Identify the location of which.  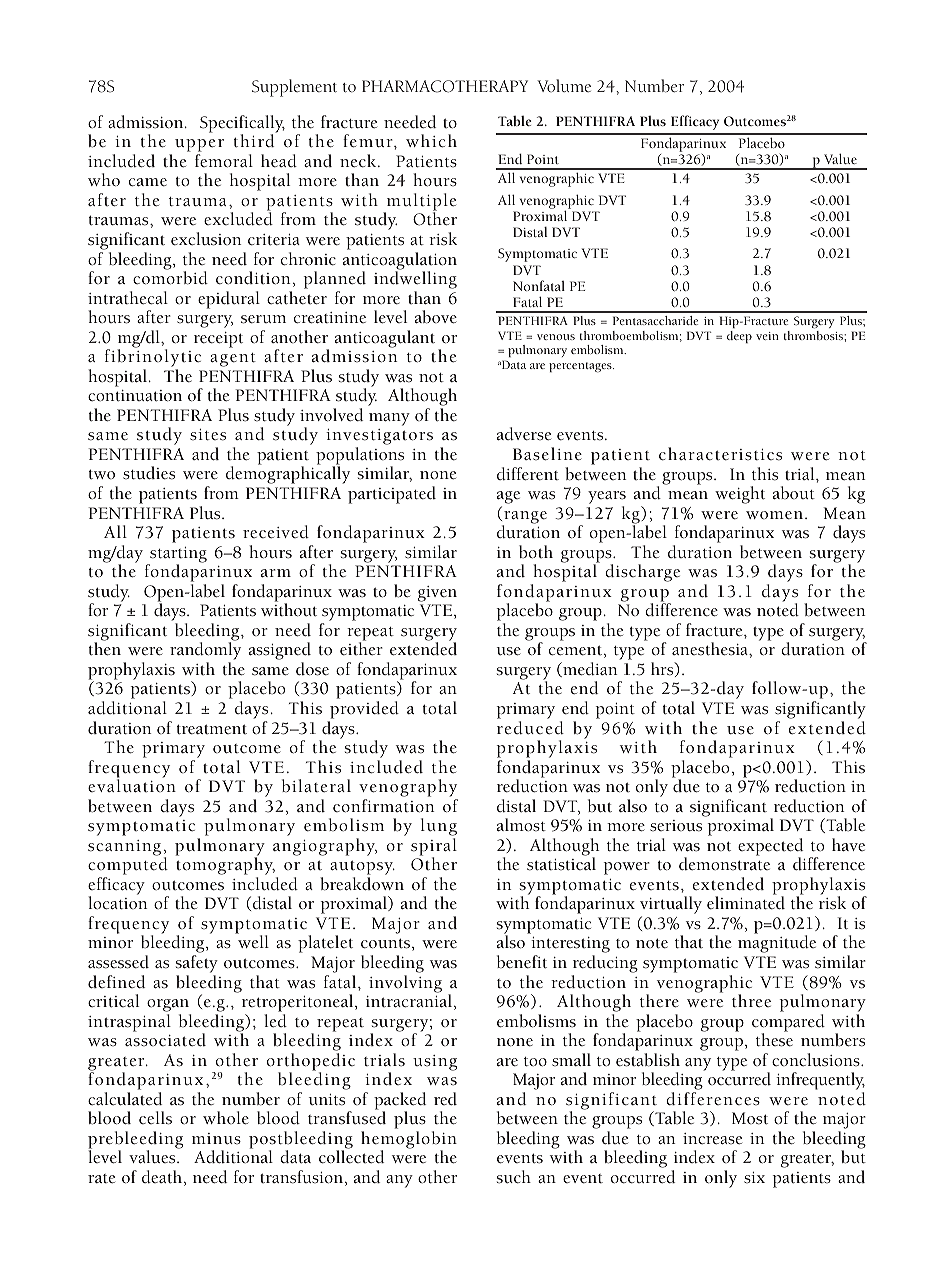
(431, 141).
